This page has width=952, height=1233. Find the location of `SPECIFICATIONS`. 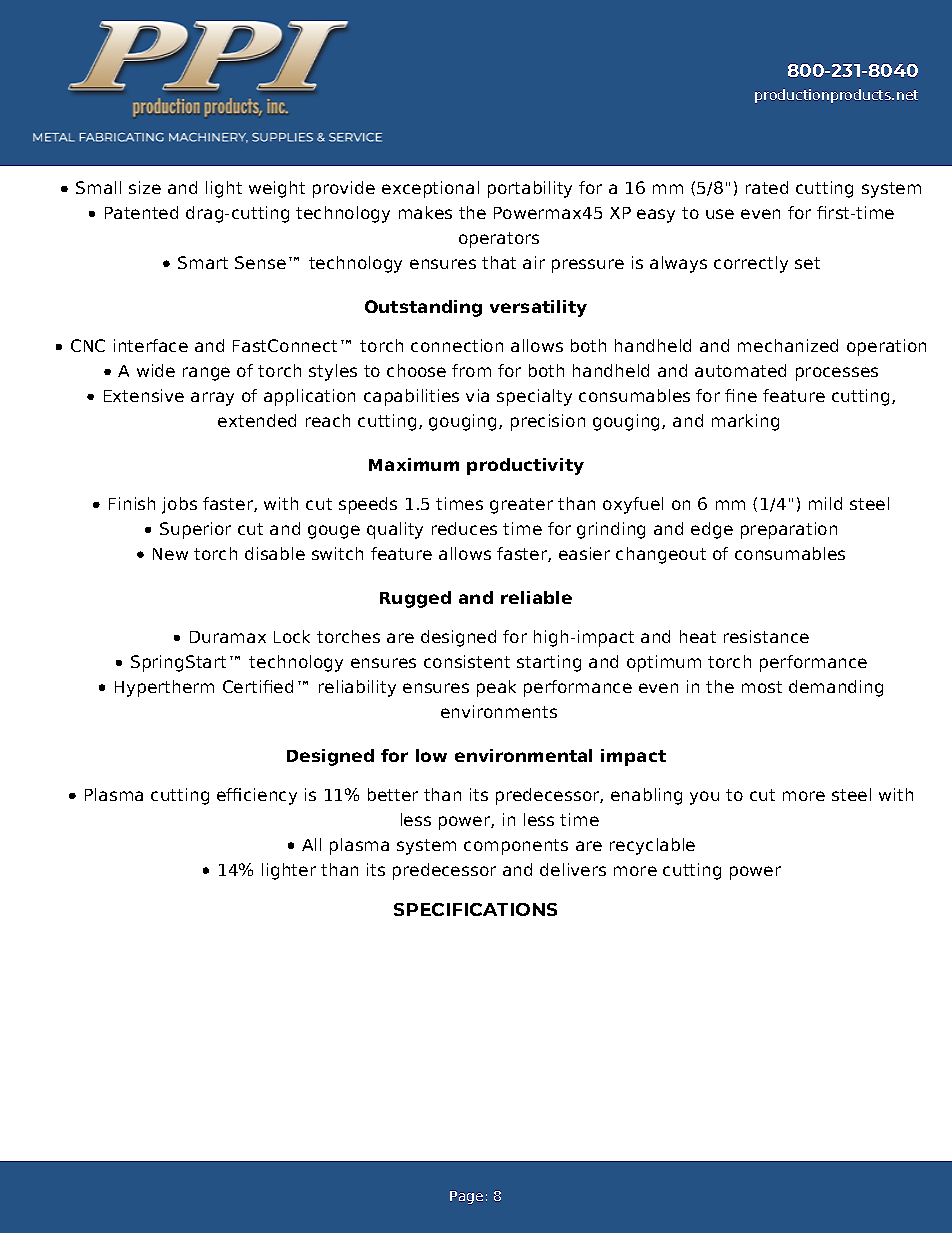

SPECIFICATIONS is located at coordinates (475, 909).
